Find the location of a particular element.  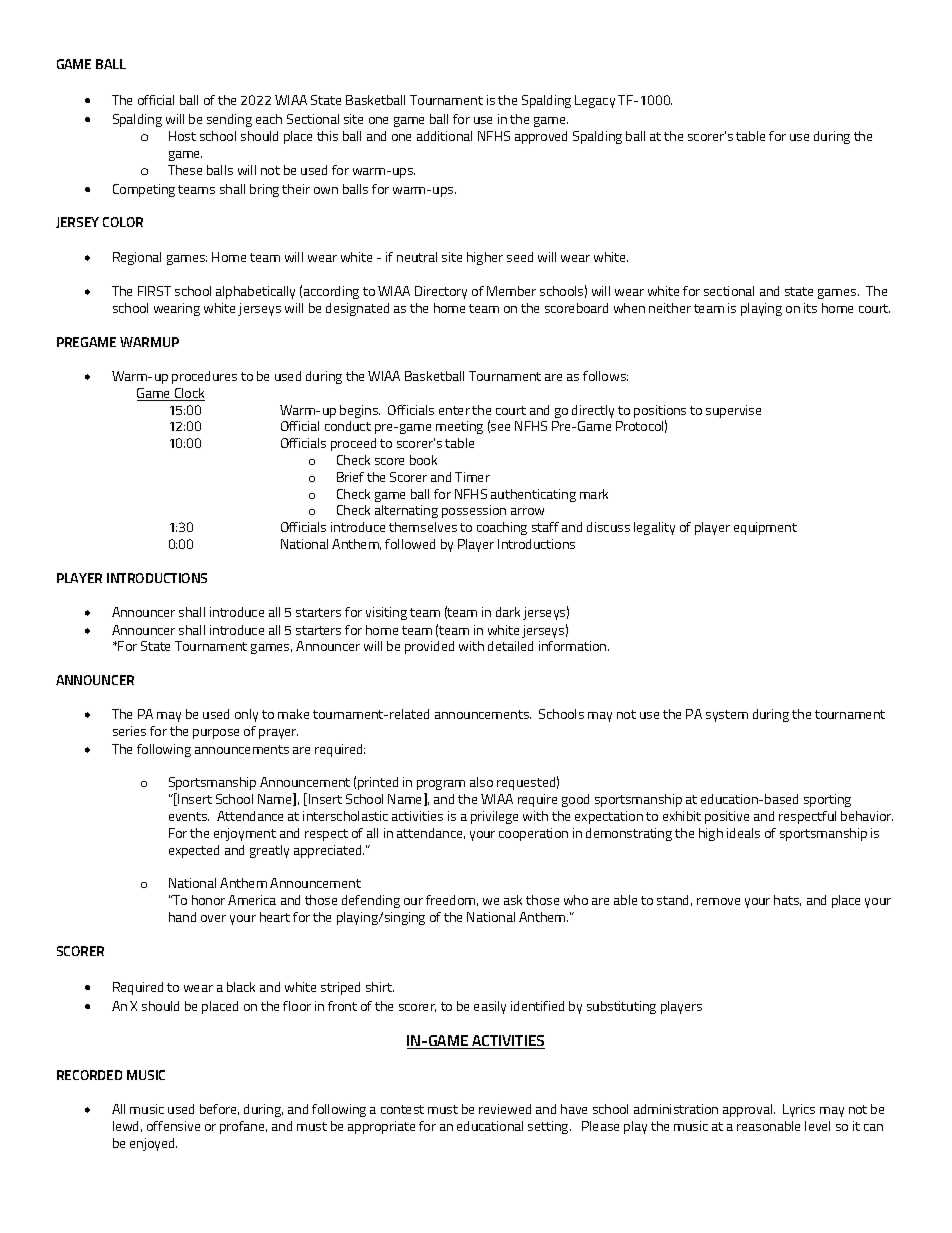

expected is located at coordinates (194, 851).
